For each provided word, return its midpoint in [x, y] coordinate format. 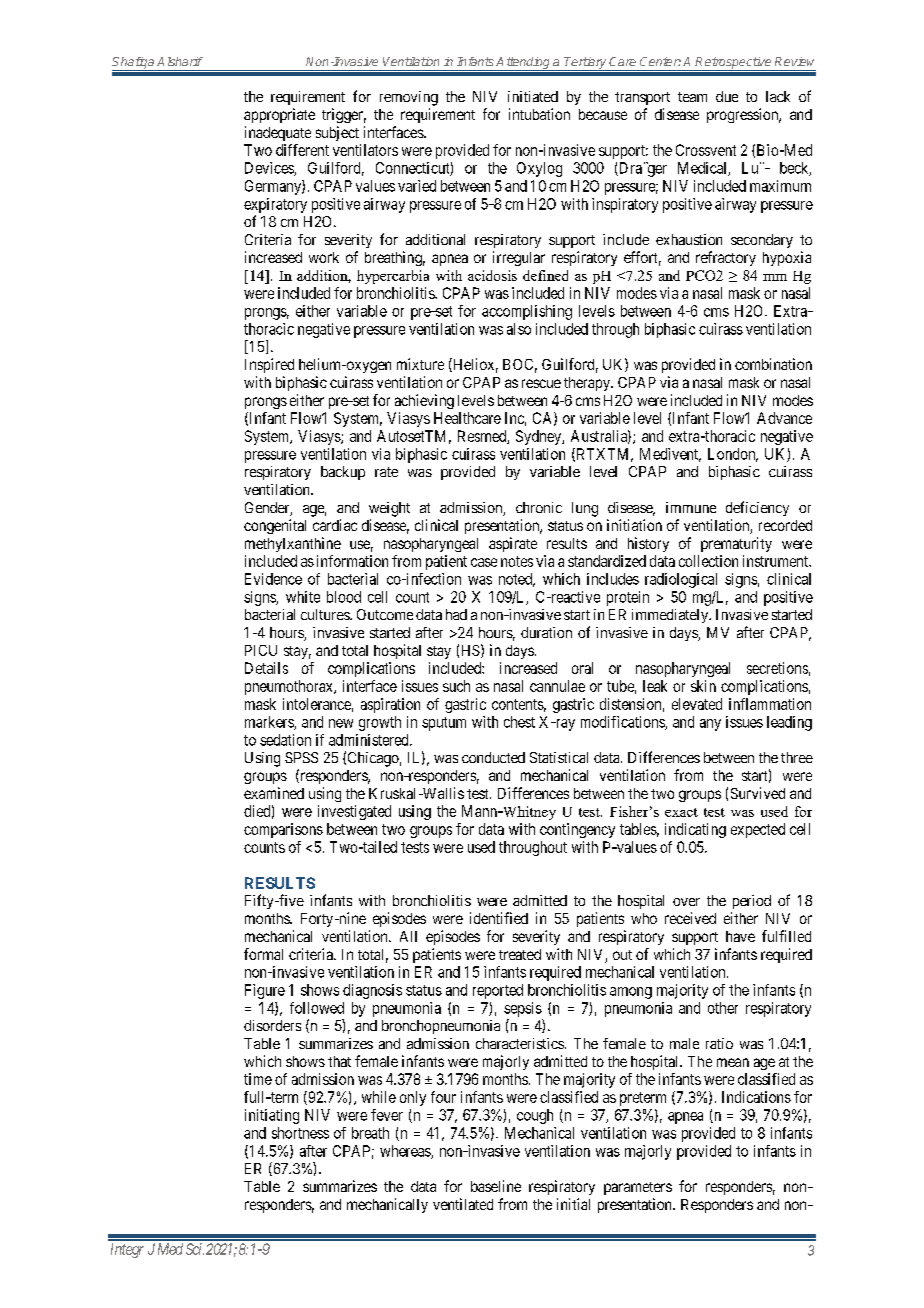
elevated [697, 704]
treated [520, 954]
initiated [533, 96]
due [727, 96]
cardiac [335, 525]
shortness [300, 1133]
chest [519, 722]
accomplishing [527, 312]
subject [337, 133]
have [740, 936]
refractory [726, 258]
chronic [539, 507]
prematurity [736, 544]
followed [317, 1008]
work [324, 257]
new [341, 723]
